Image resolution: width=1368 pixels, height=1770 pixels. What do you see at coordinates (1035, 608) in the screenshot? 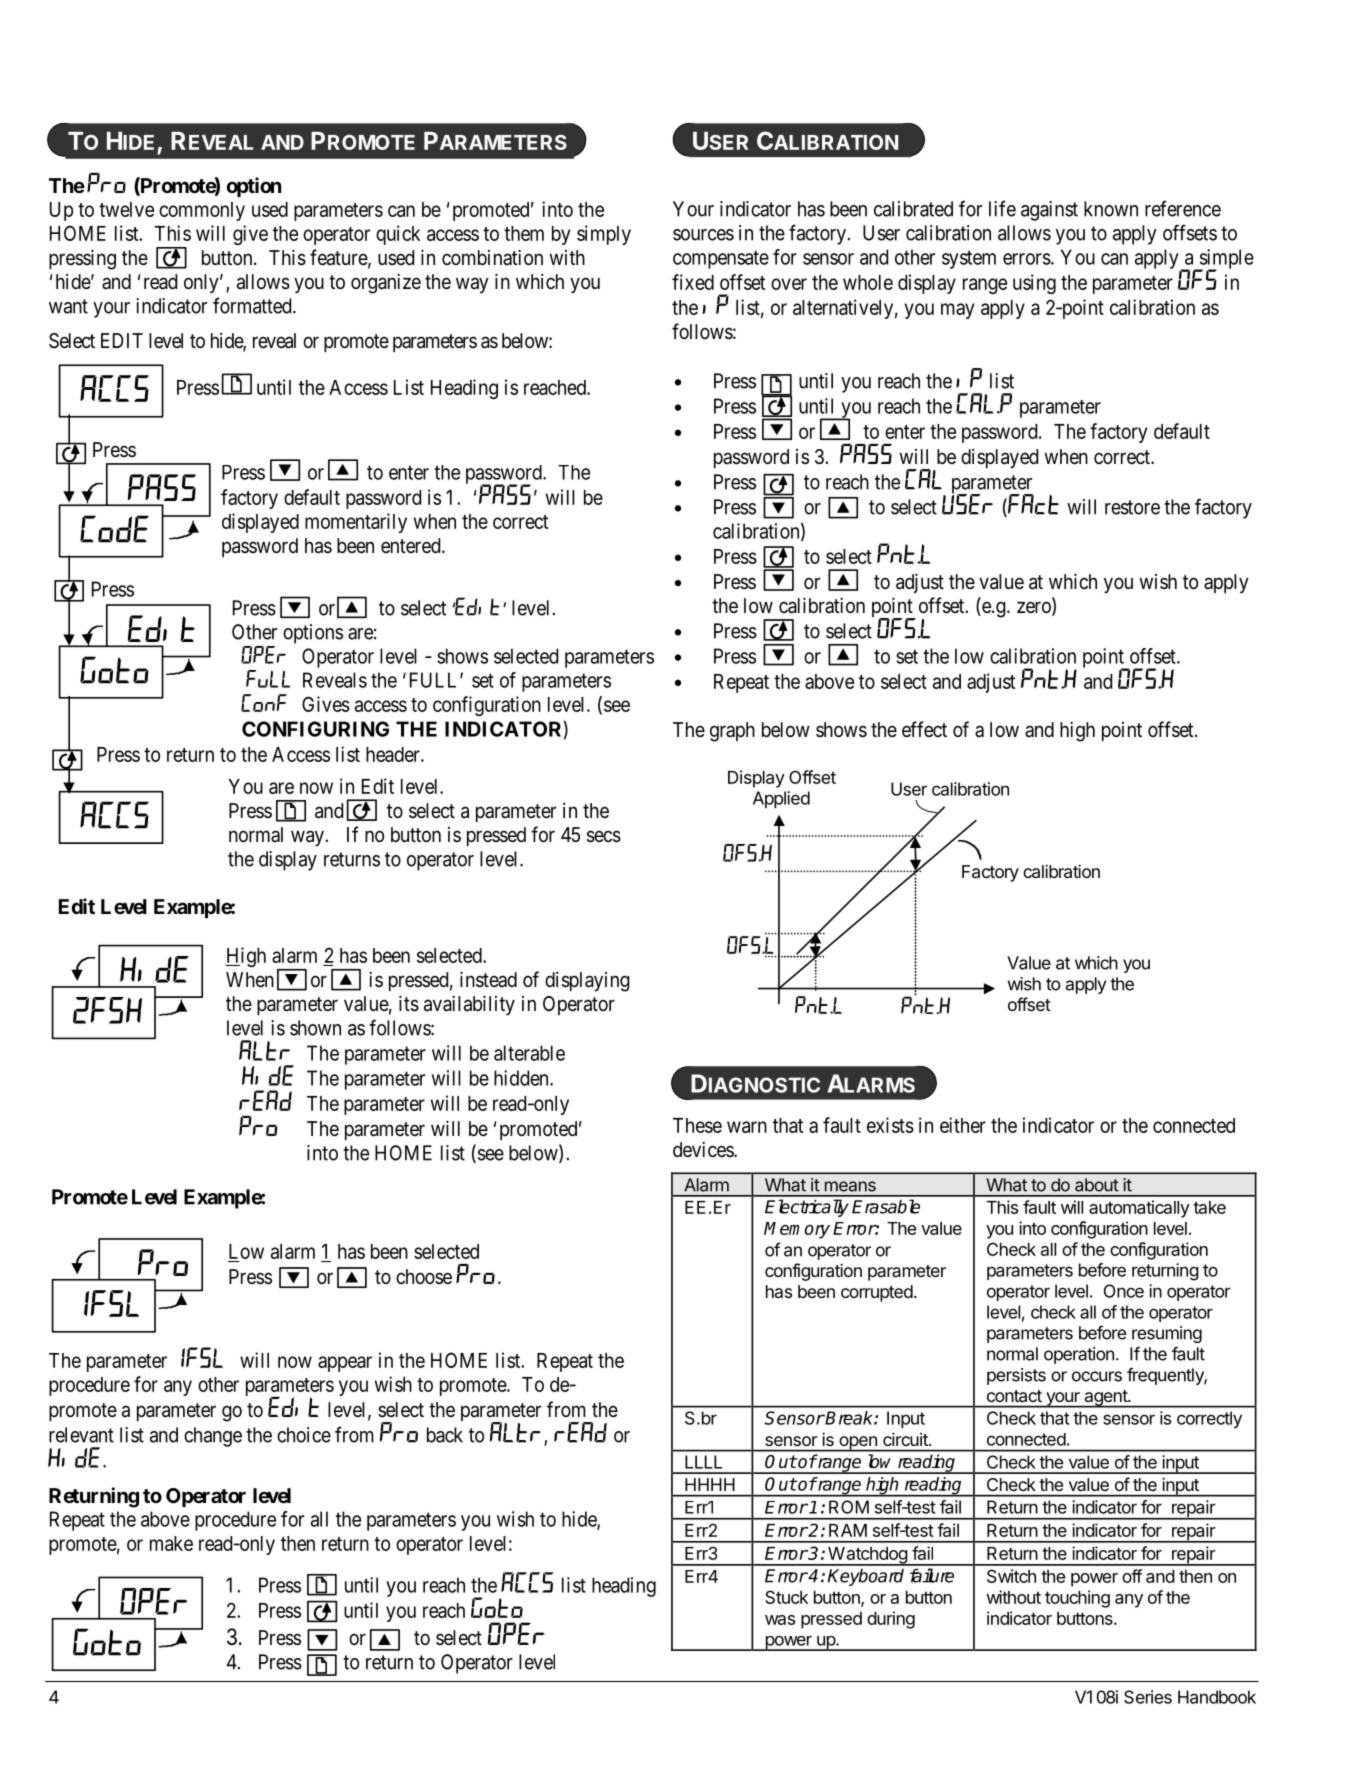
I see `zero` at bounding box center [1035, 608].
